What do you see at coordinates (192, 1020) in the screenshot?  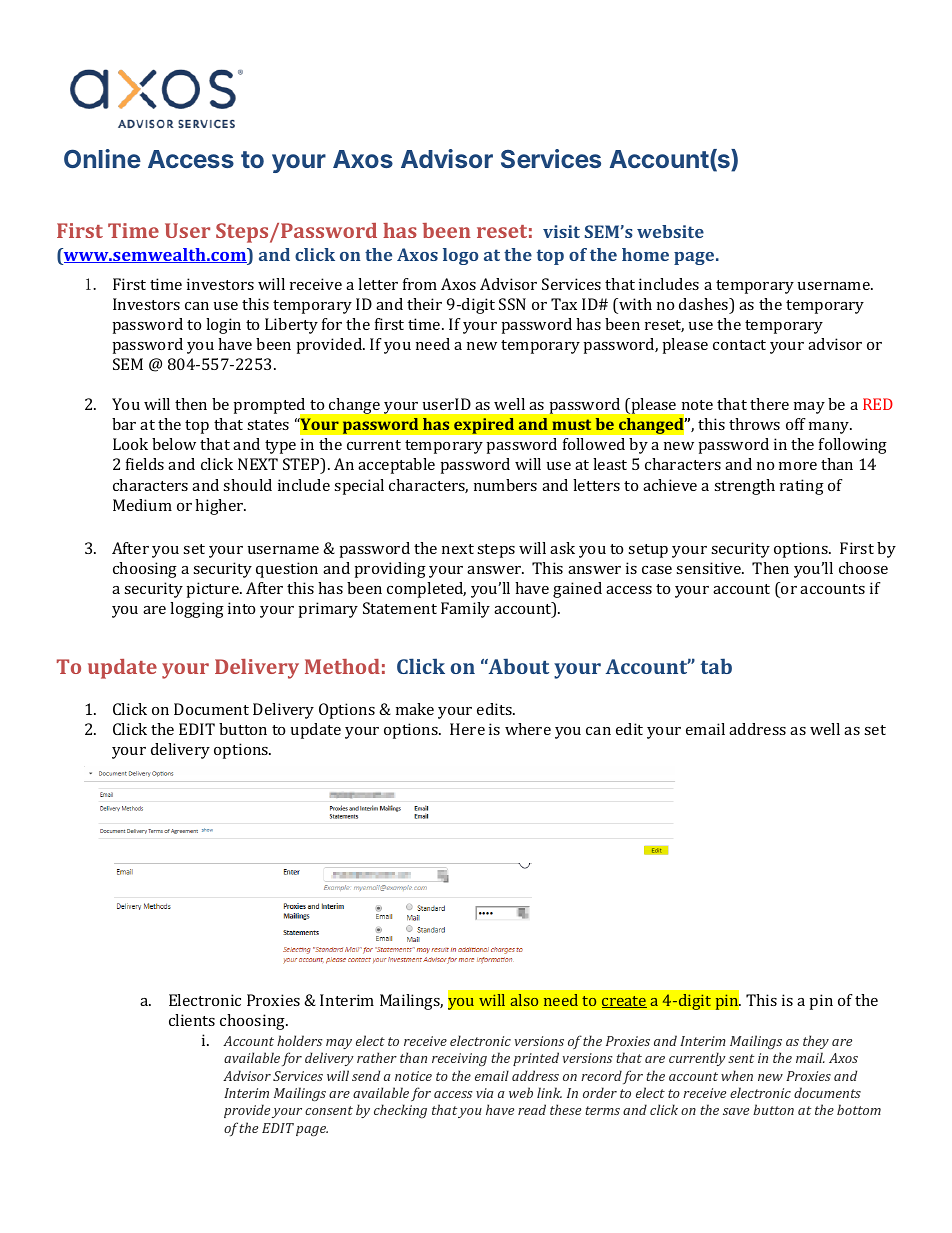 I see `clients` at bounding box center [192, 1020].
